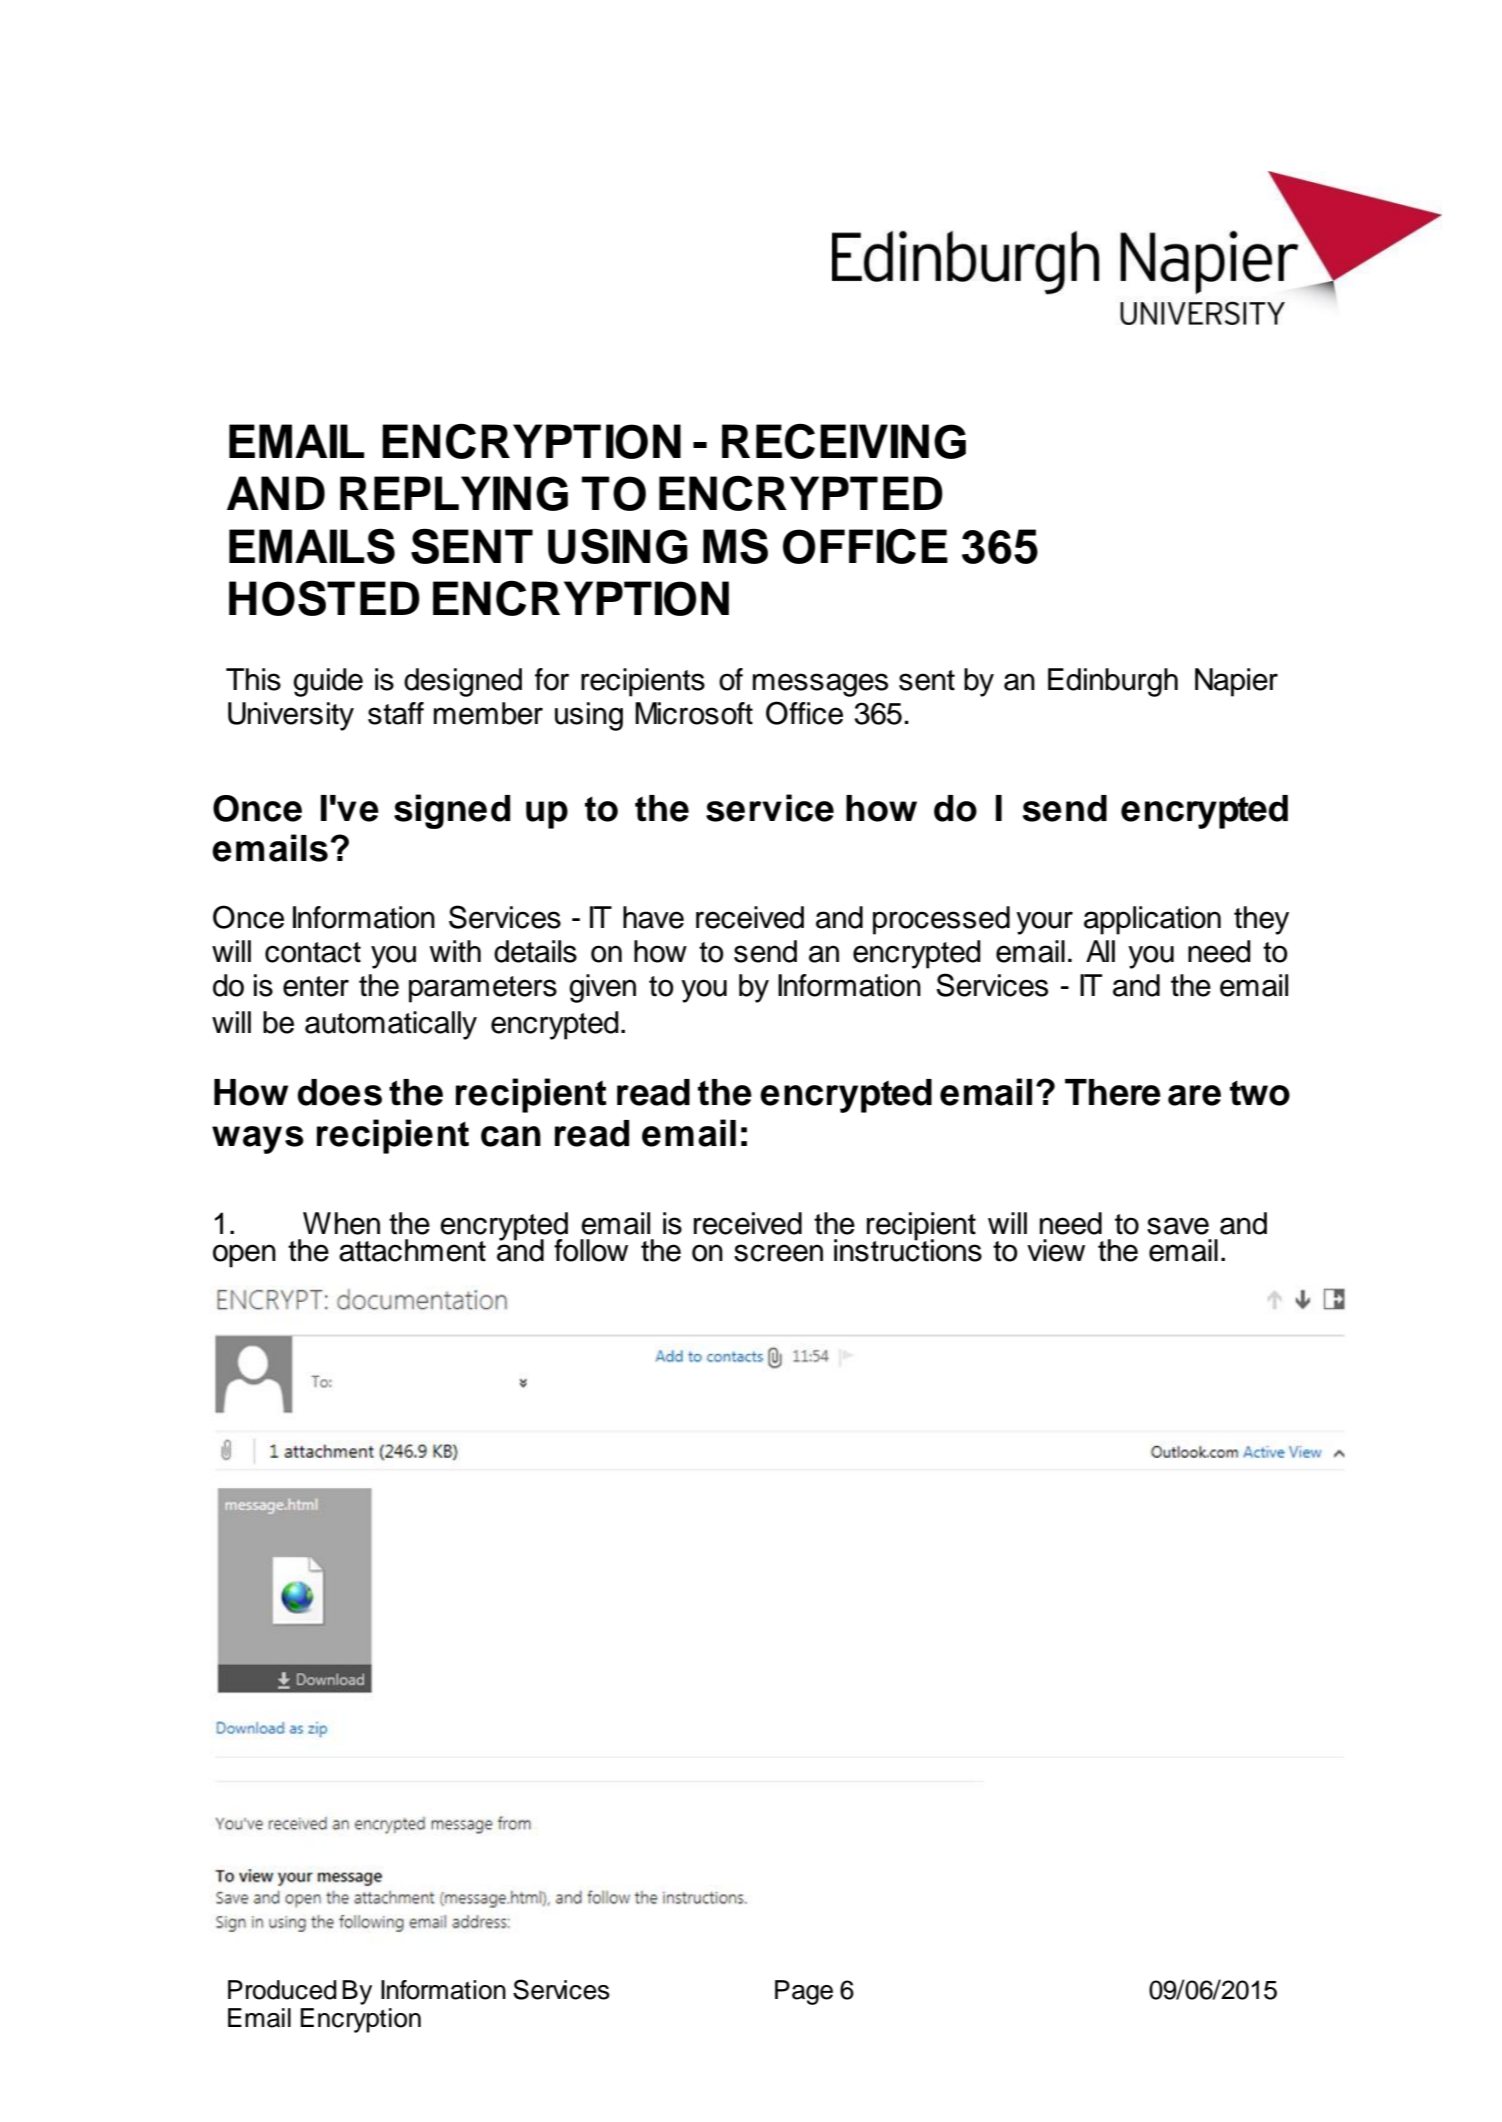  I want to click on Edinburgh, so click(1113, 682).
